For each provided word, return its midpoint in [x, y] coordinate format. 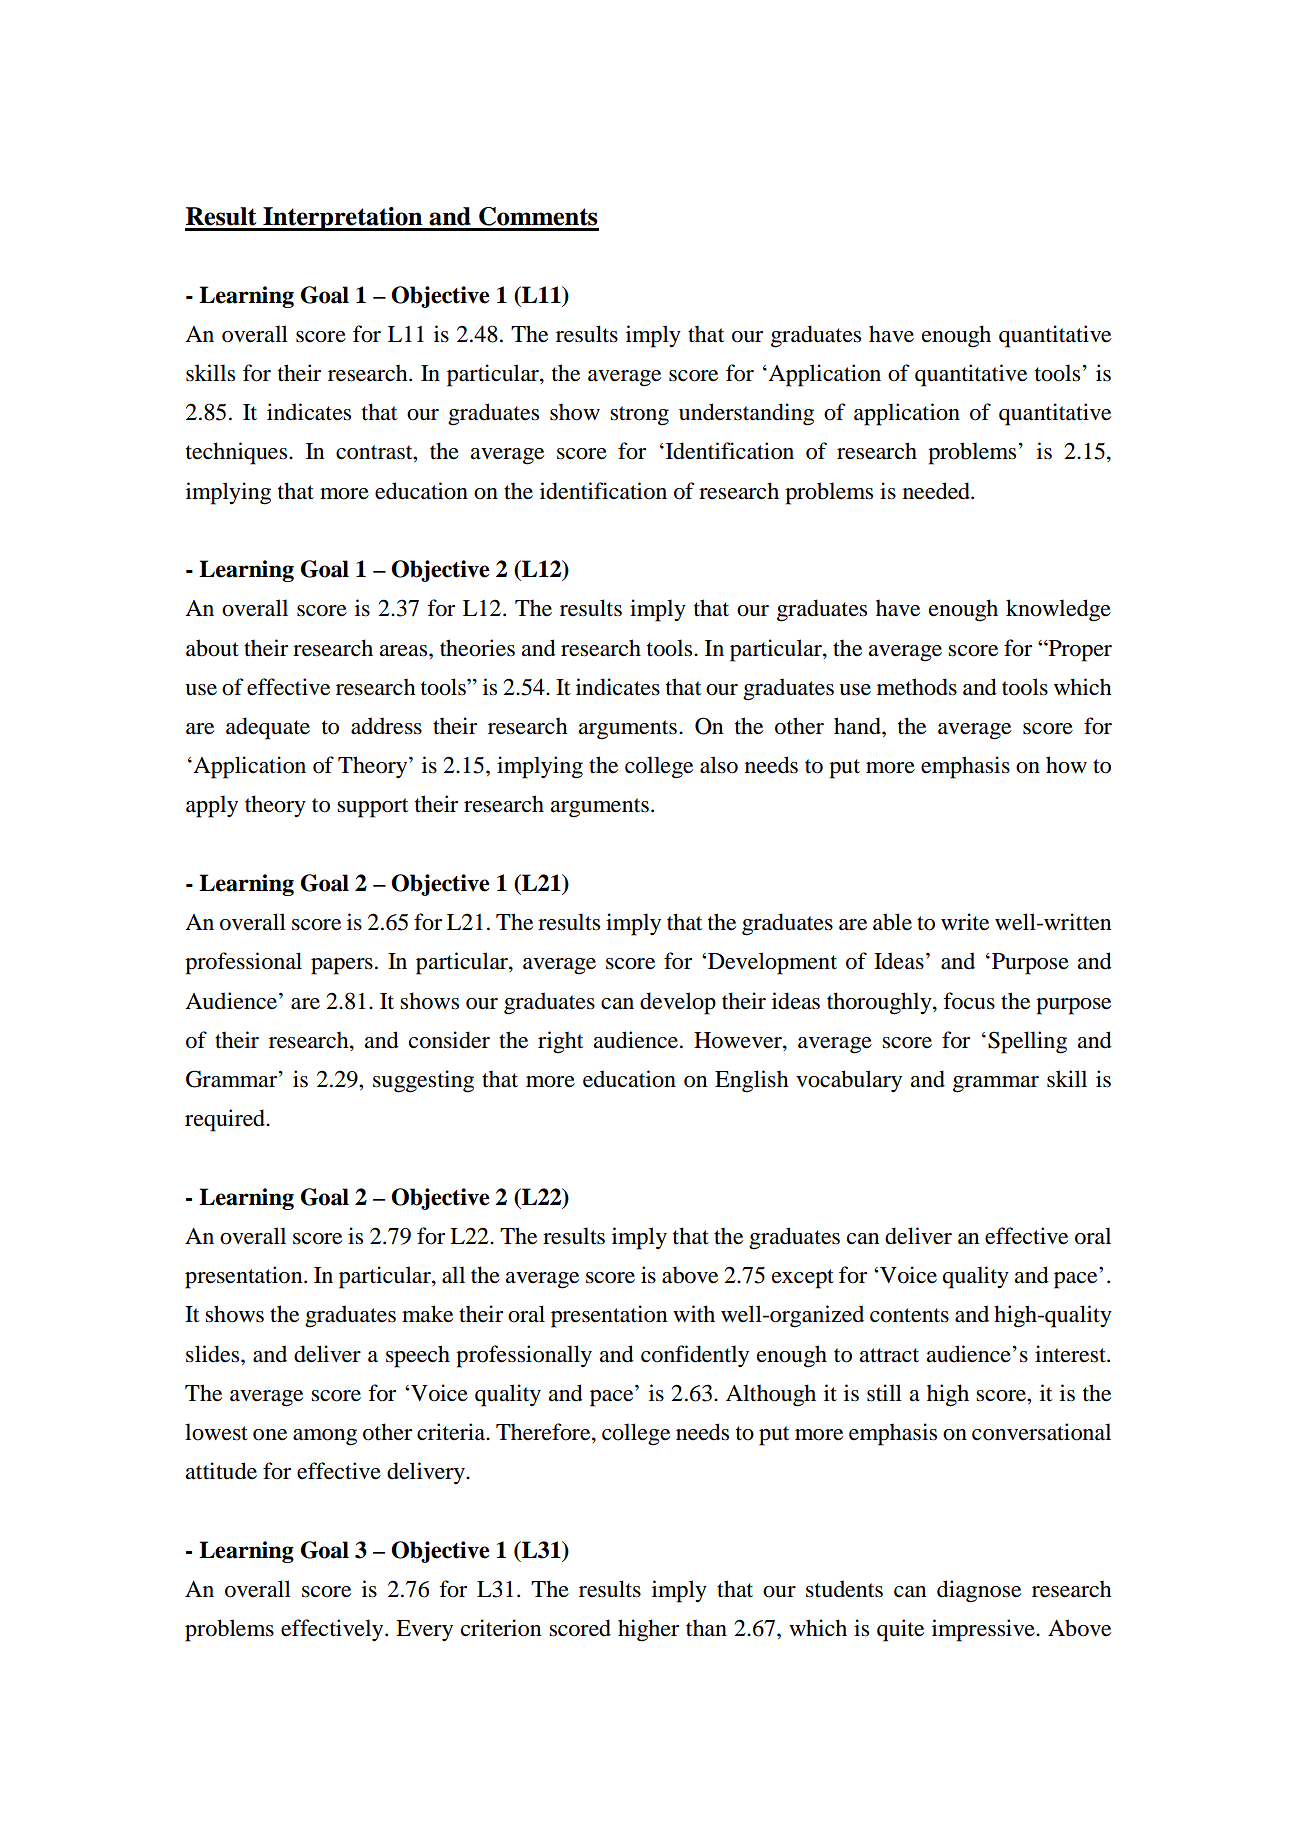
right [561, 1042]
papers [342, 966]
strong [639, 416]
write [965, 922]
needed [937, 491]
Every [424, 1630]
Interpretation [343, 219]
